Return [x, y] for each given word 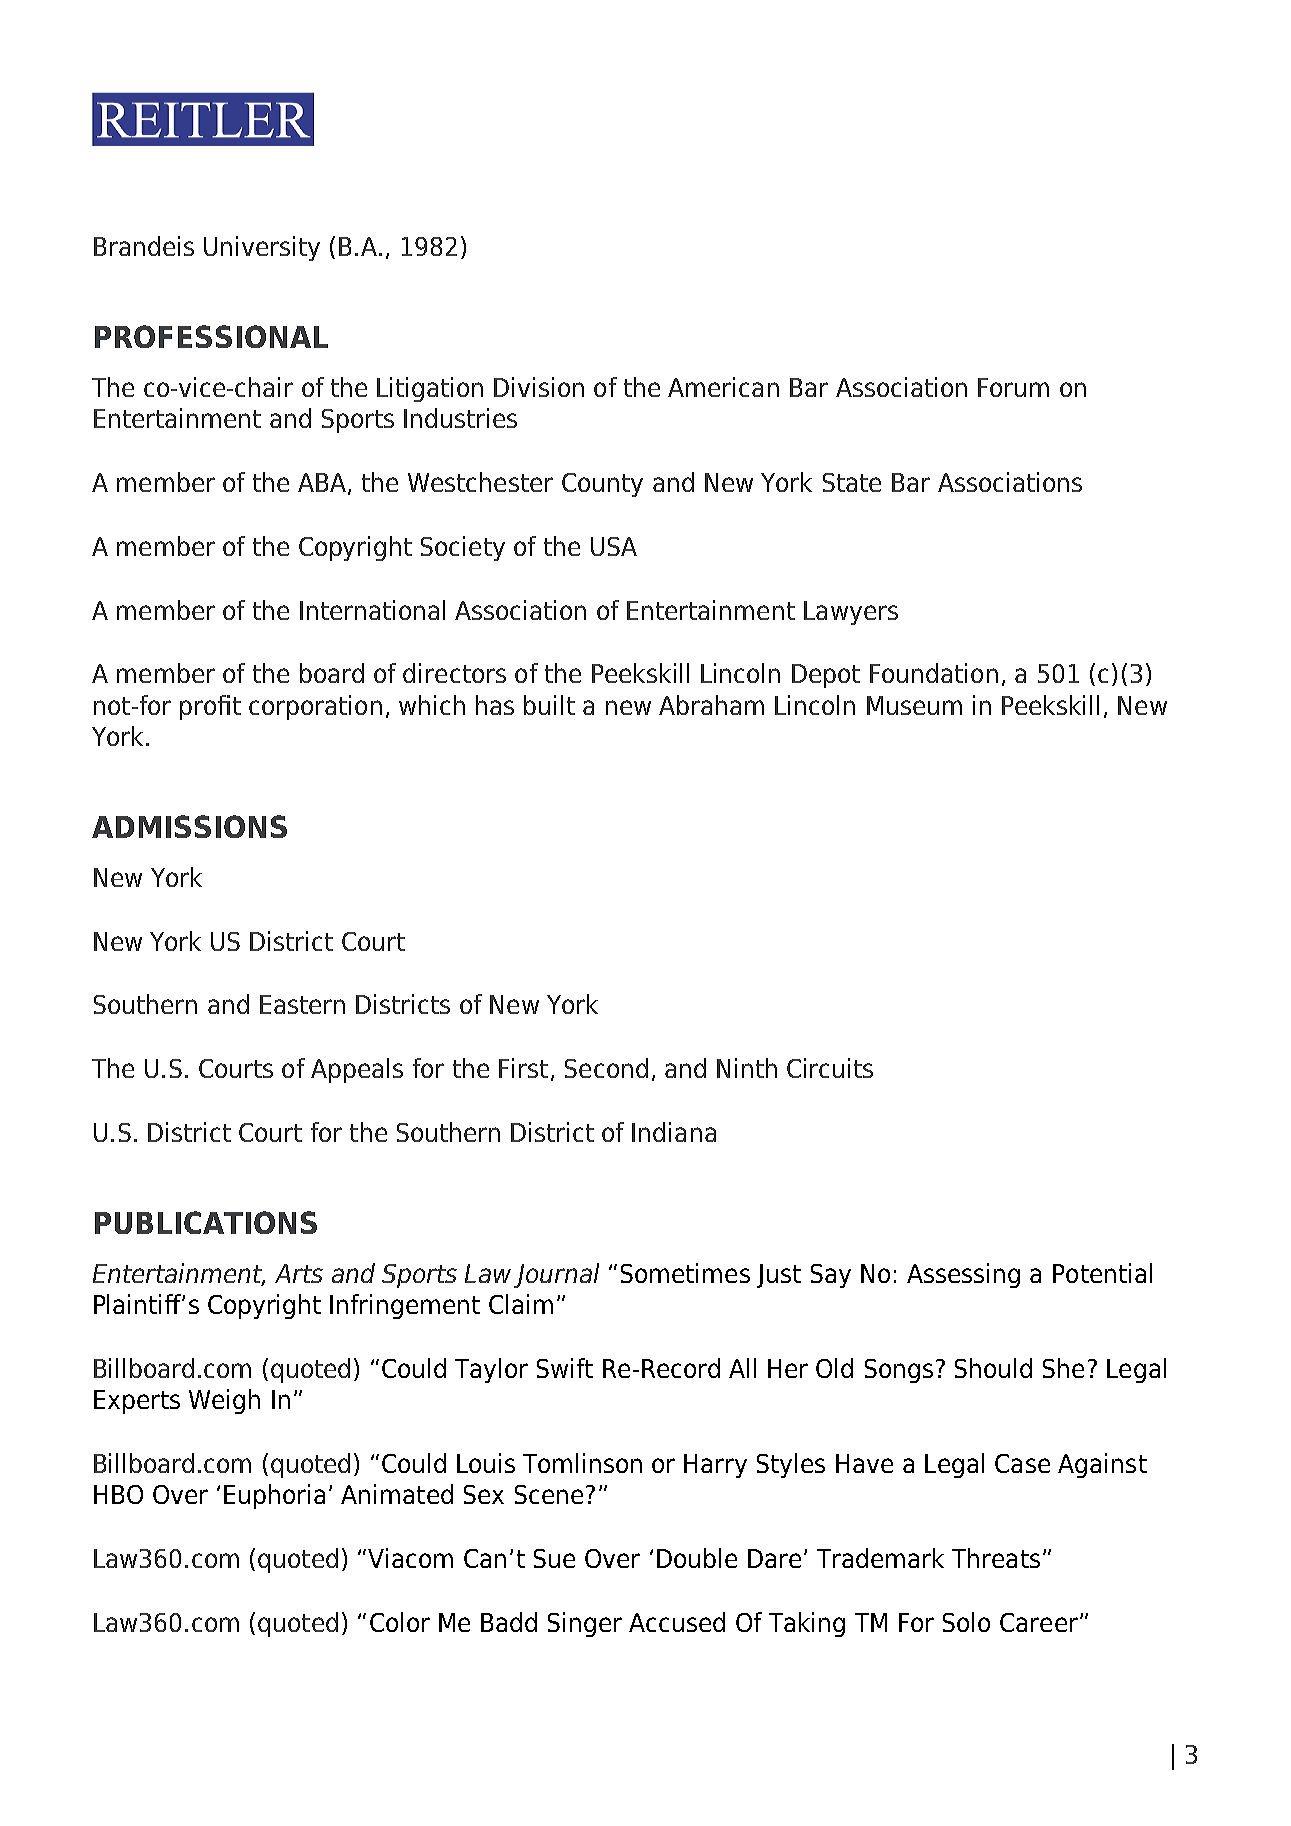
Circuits [830, 1068]
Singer [585, 1624]
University [262, 248]
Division [539, 387]
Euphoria [274, 1496]
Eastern [302, 1004]
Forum [1013, 387]
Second [606, 1068]
